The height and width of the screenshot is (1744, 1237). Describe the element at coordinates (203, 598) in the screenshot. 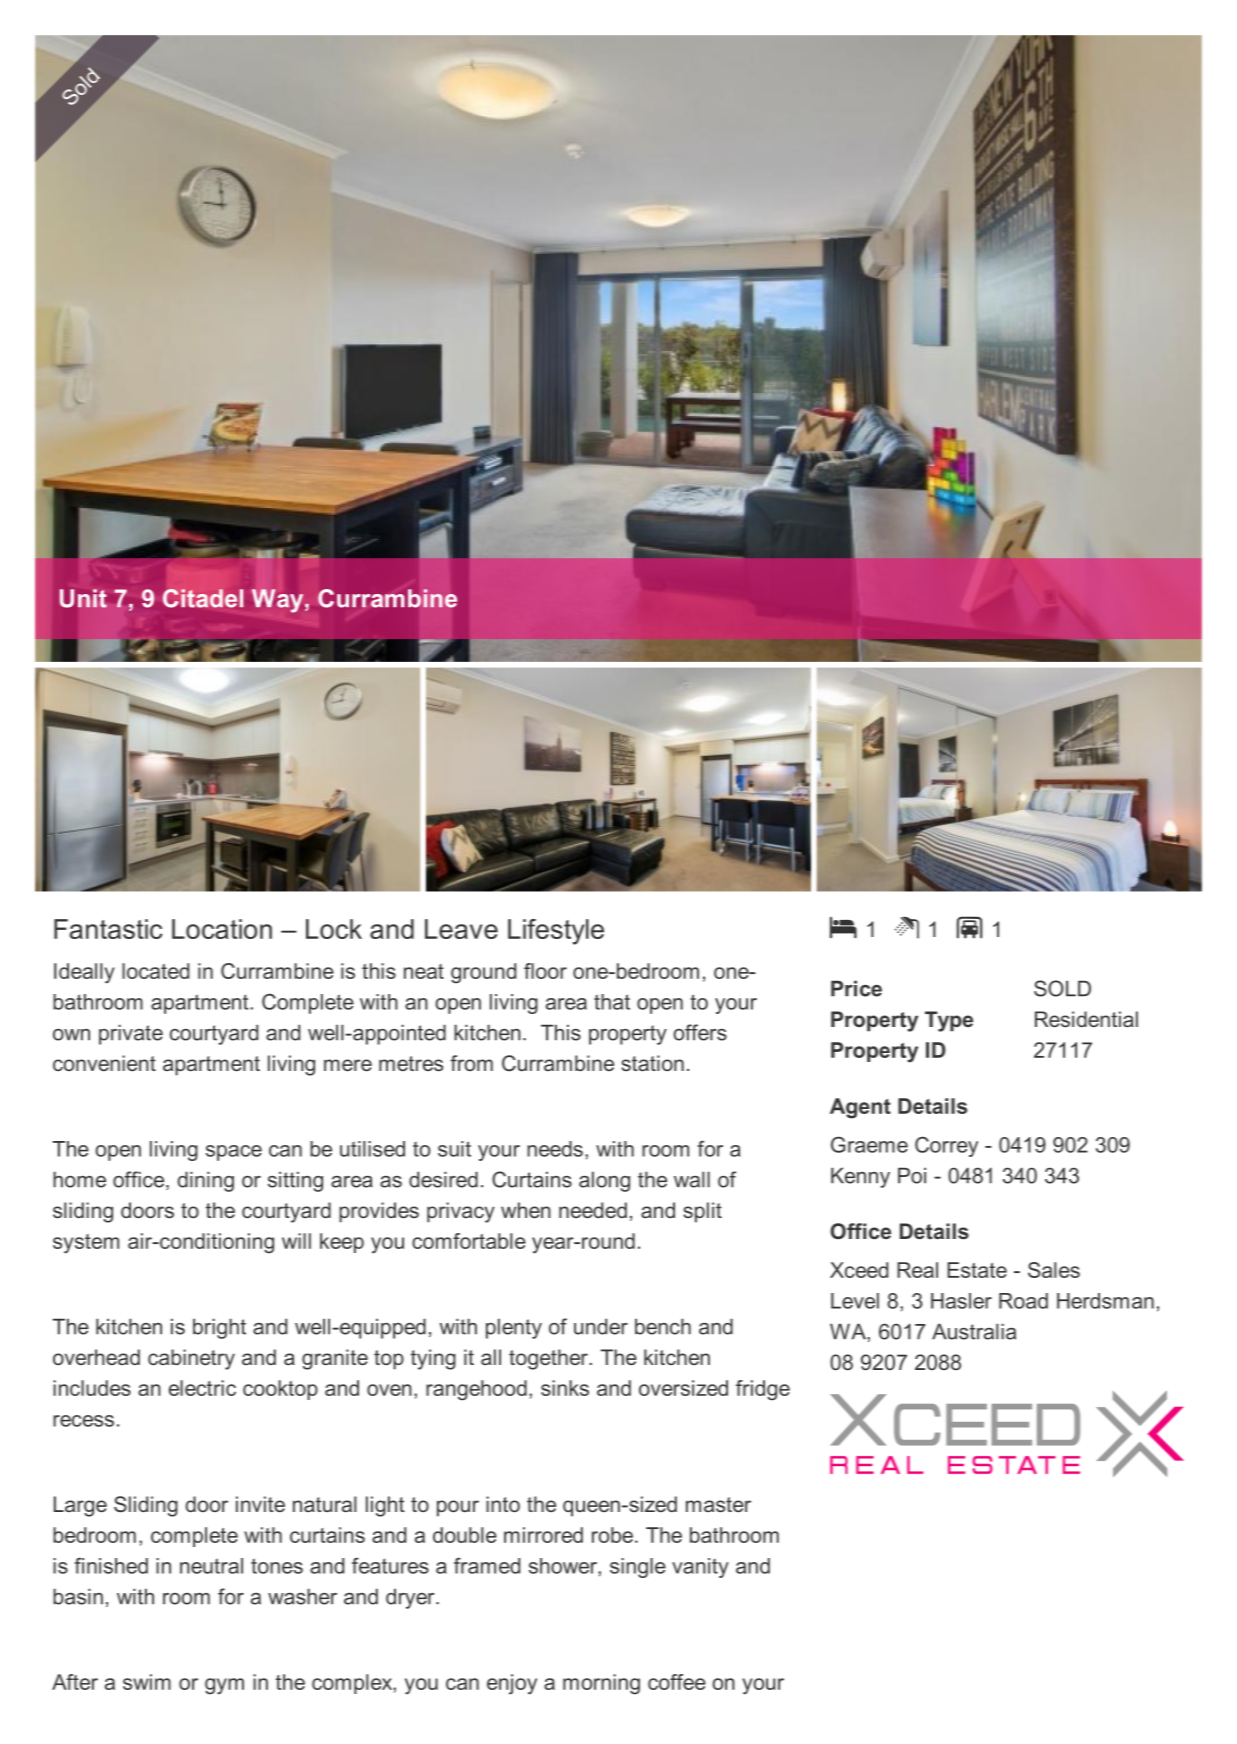

I see `Citadel` at that location.
